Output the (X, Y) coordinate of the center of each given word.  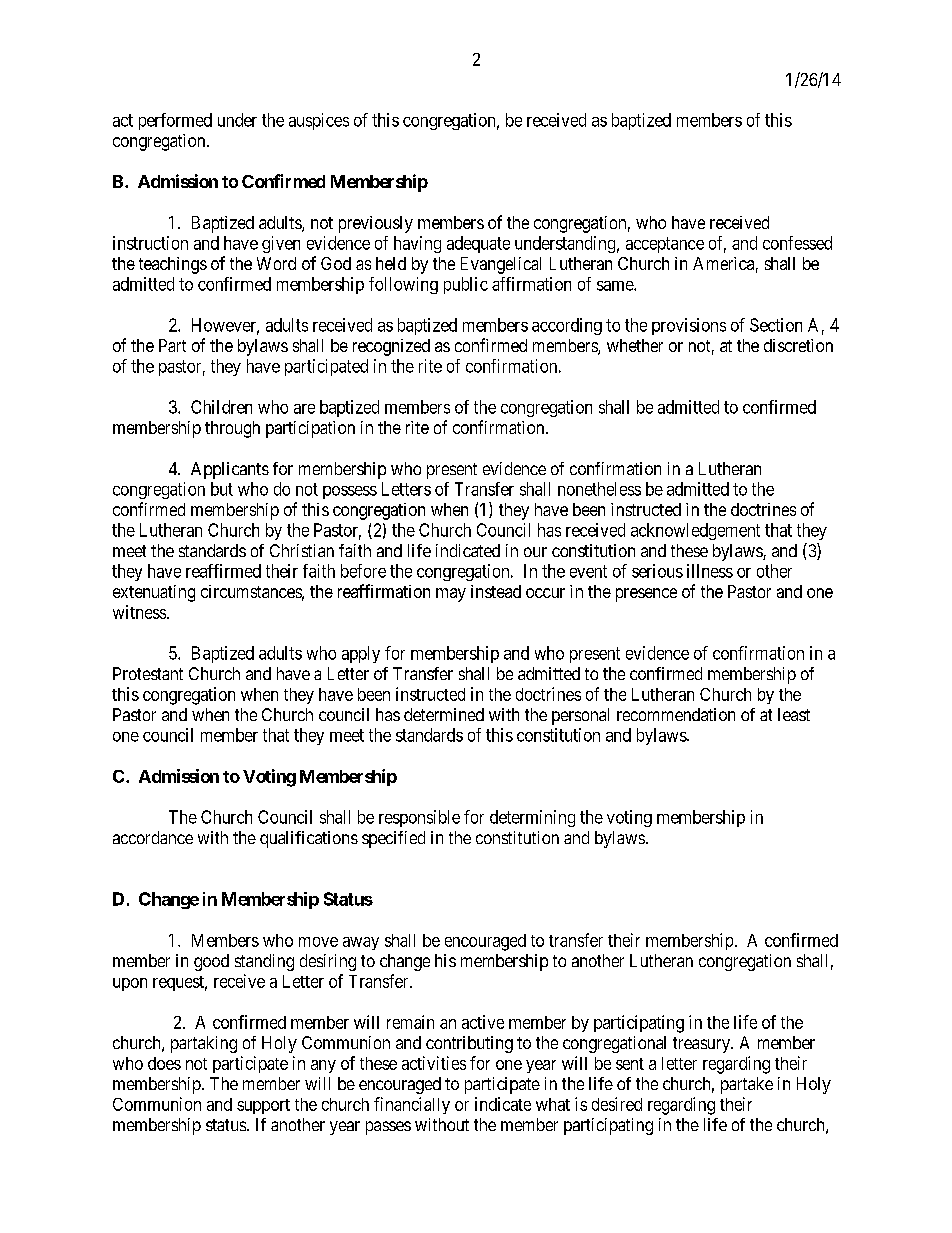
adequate (478, 244)
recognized (391, 347)
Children (221, 407)
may (451, 595)
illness (710, 571)
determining (532, 818)
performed (175, 121)
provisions (689, 326)
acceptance (665, 245)
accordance (153, 837)
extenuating (154, 593)
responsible (419, 818)
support (263, 1106)
